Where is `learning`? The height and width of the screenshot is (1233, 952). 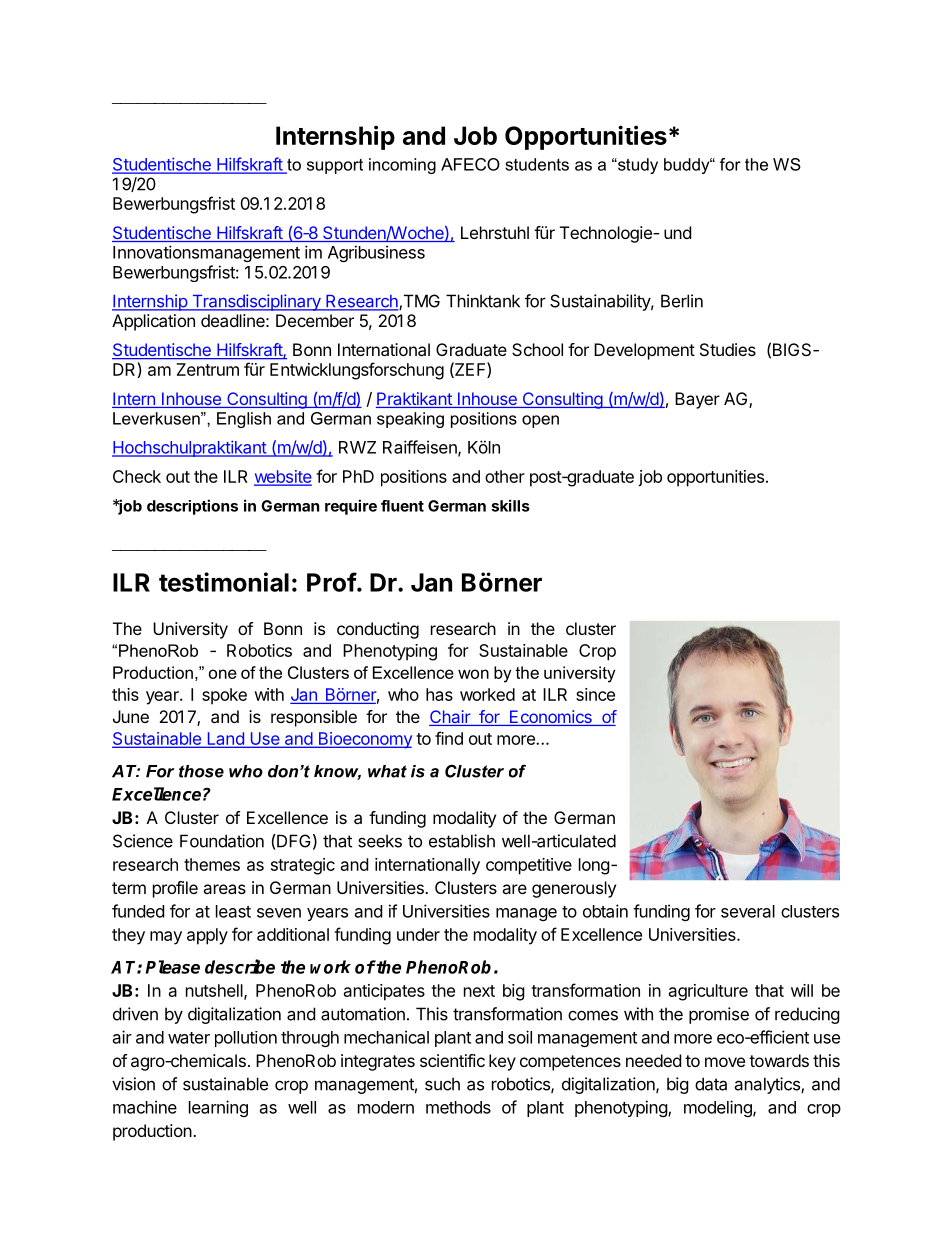
learning is located at coordinates (218, 1108).
